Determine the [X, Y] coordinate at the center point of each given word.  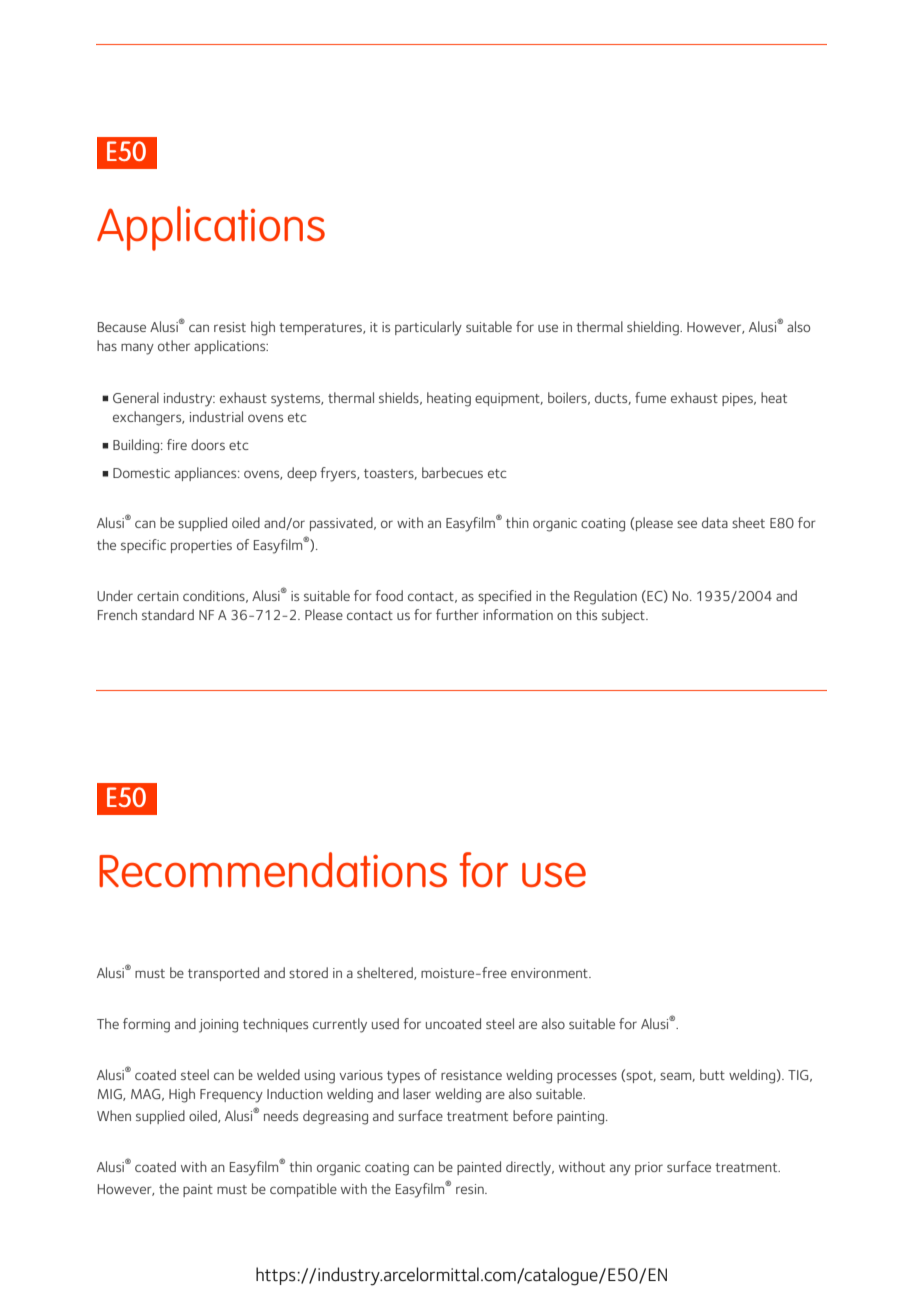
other [174, 345]
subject [624, 616]
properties [201, 546]
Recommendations [273, 869]
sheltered [386, 973]
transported [223, 974]
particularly [428, 328]
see [687, 524]
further [457, 614]
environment [550, 973]
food [389, 595]
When [114, 1115]
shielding [654, 328]
